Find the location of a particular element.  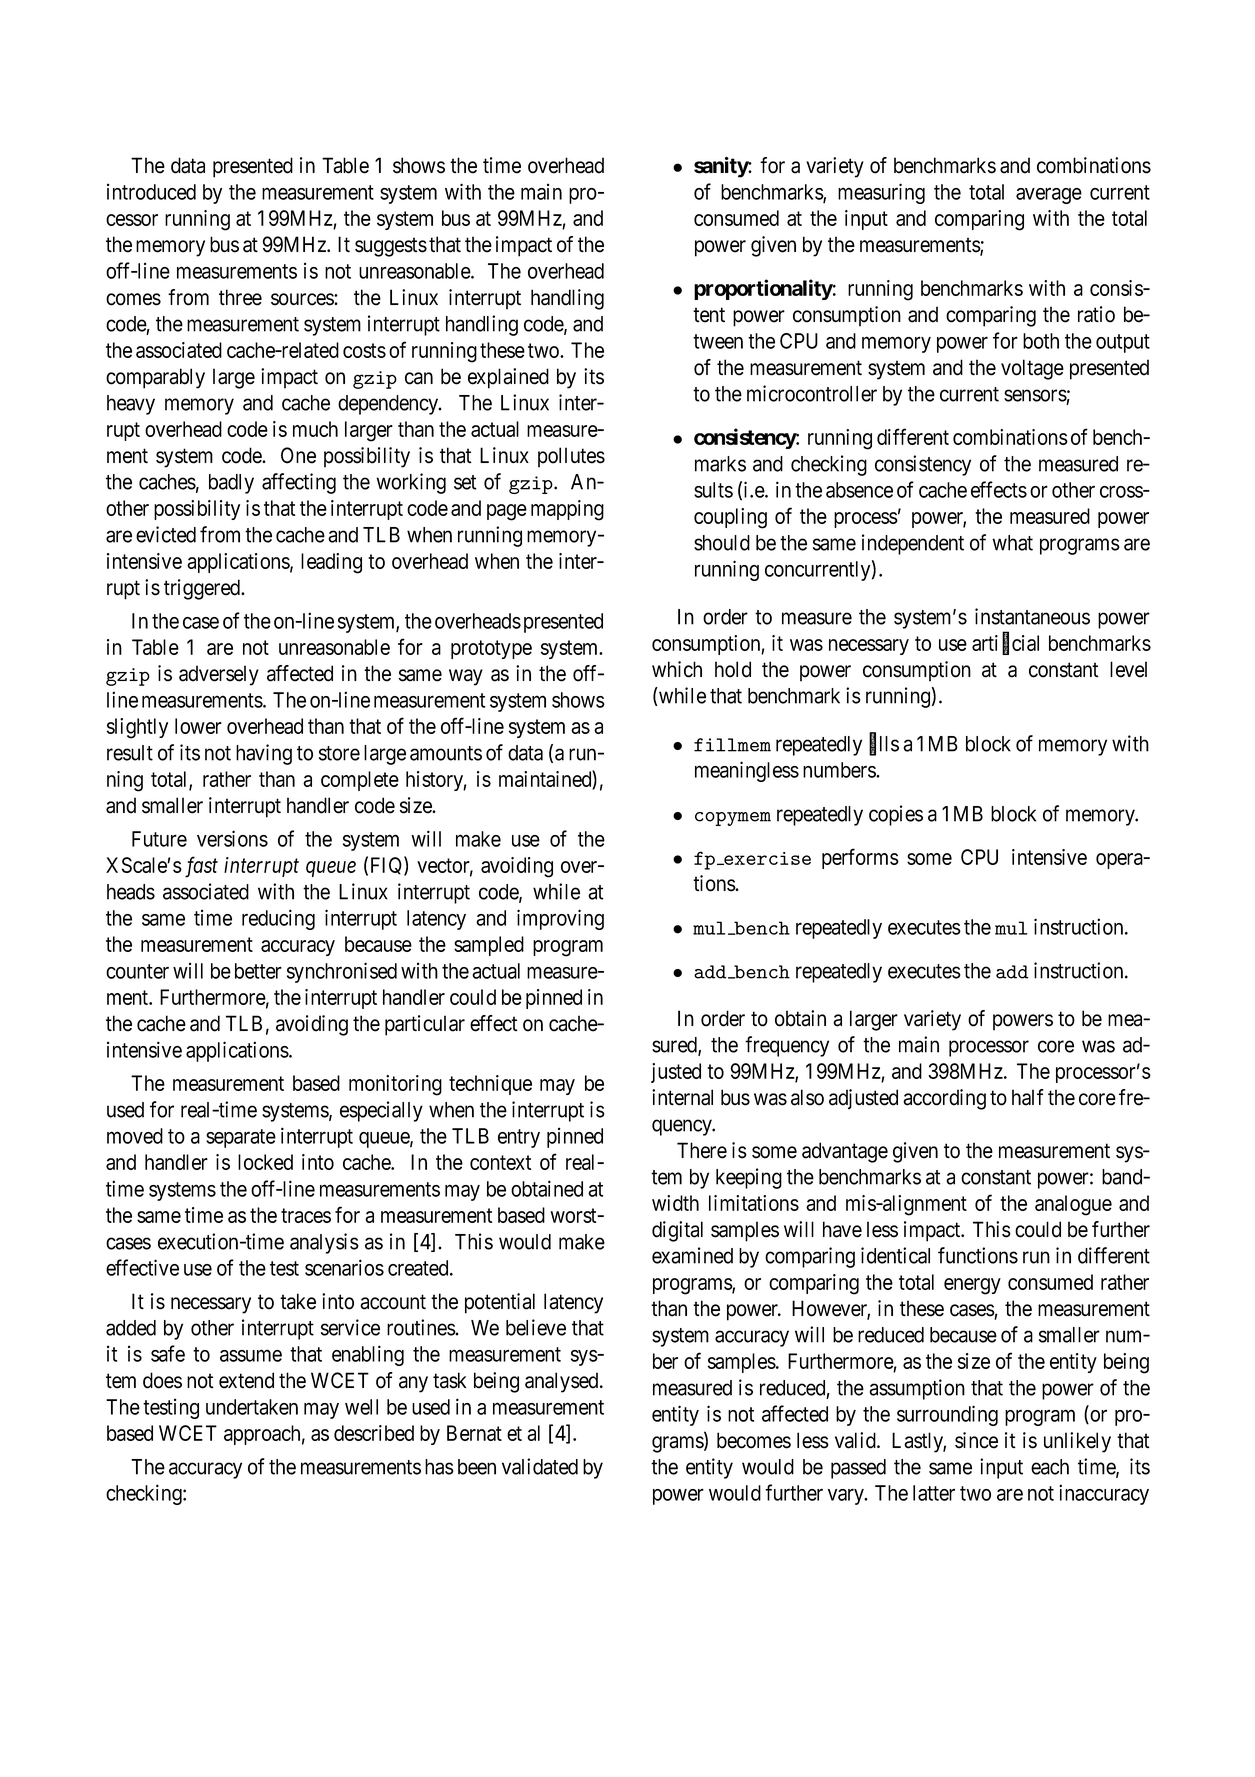

half is located at coordinates (1028, 1097).
